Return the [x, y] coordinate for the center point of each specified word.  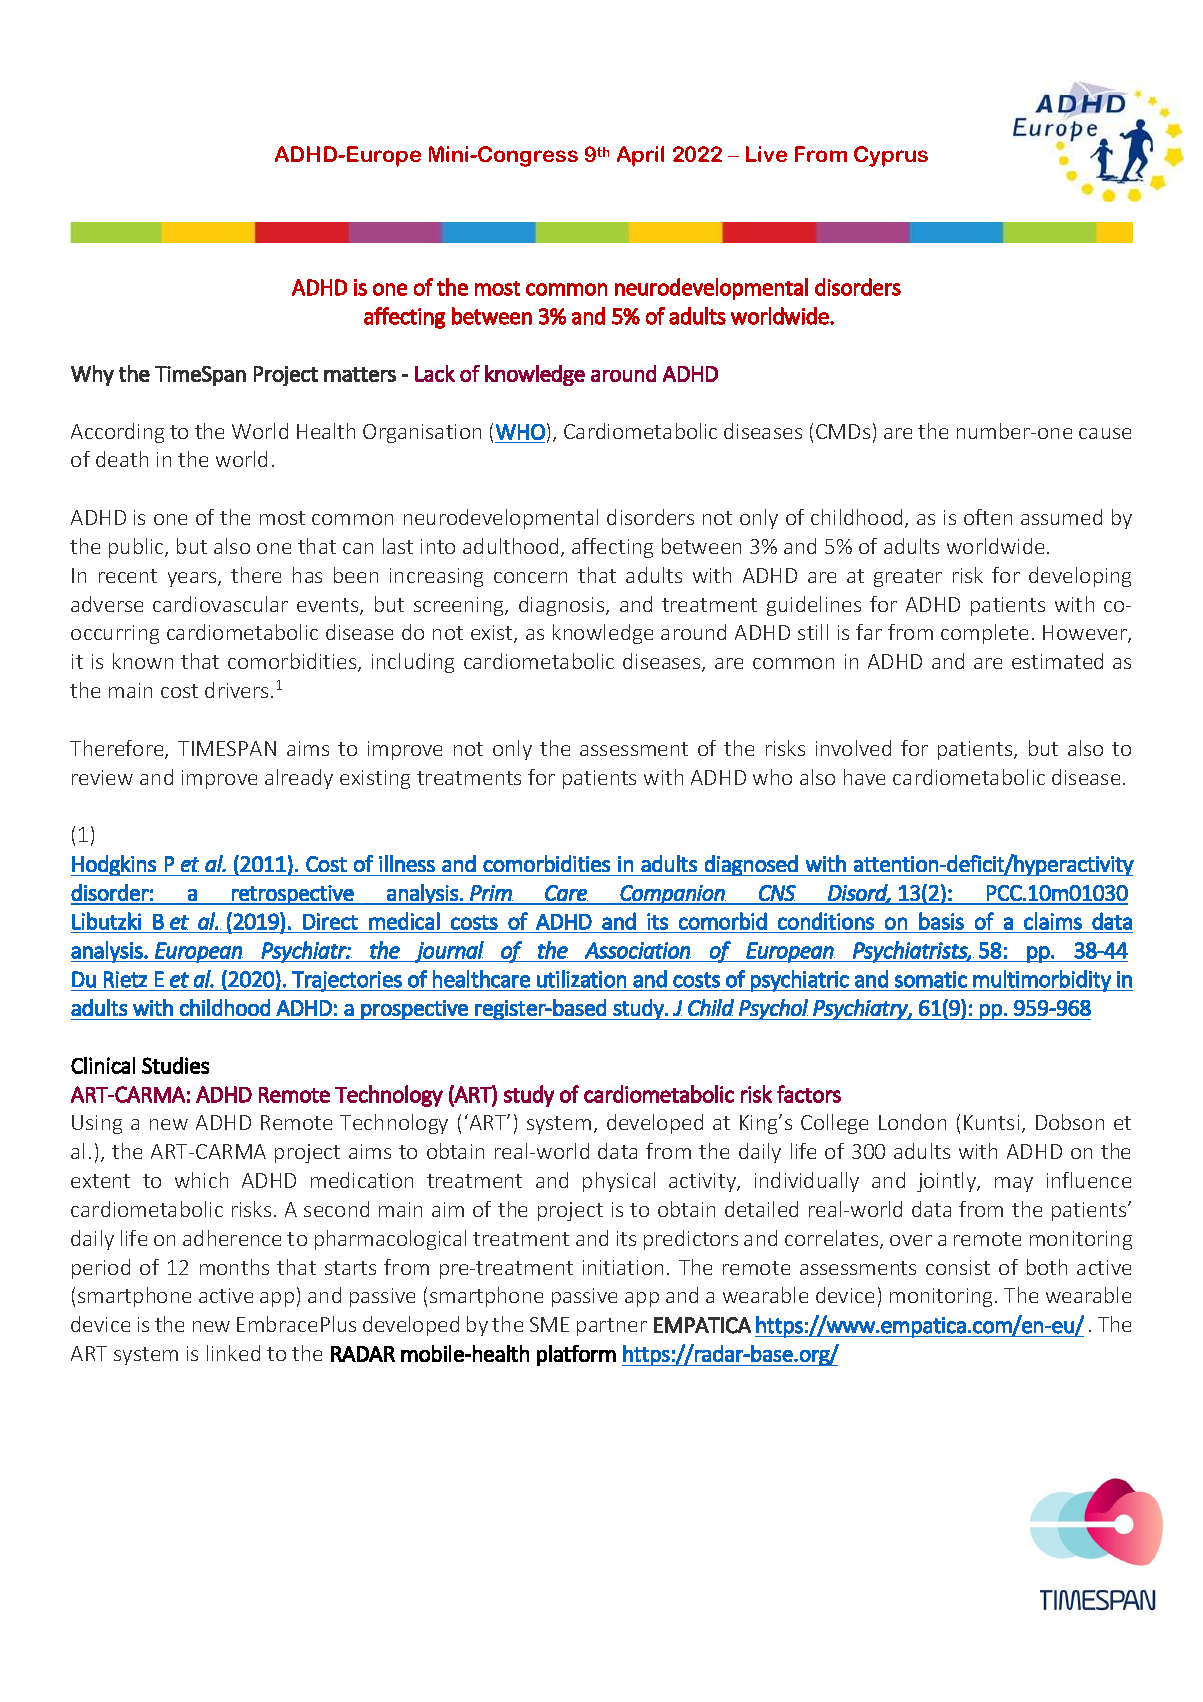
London [912, 1122]
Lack [435, 373]
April [640, 156]
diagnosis [563, 606]
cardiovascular [220, 604]
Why [92, 375]
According [117, 433]
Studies [175, 1065]
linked [233, 1353]
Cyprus [891, 156]
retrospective [293, 895]
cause [1105, 433]
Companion [673, 895]
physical [619, 1182]
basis [941, 921]
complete [984, 634]
